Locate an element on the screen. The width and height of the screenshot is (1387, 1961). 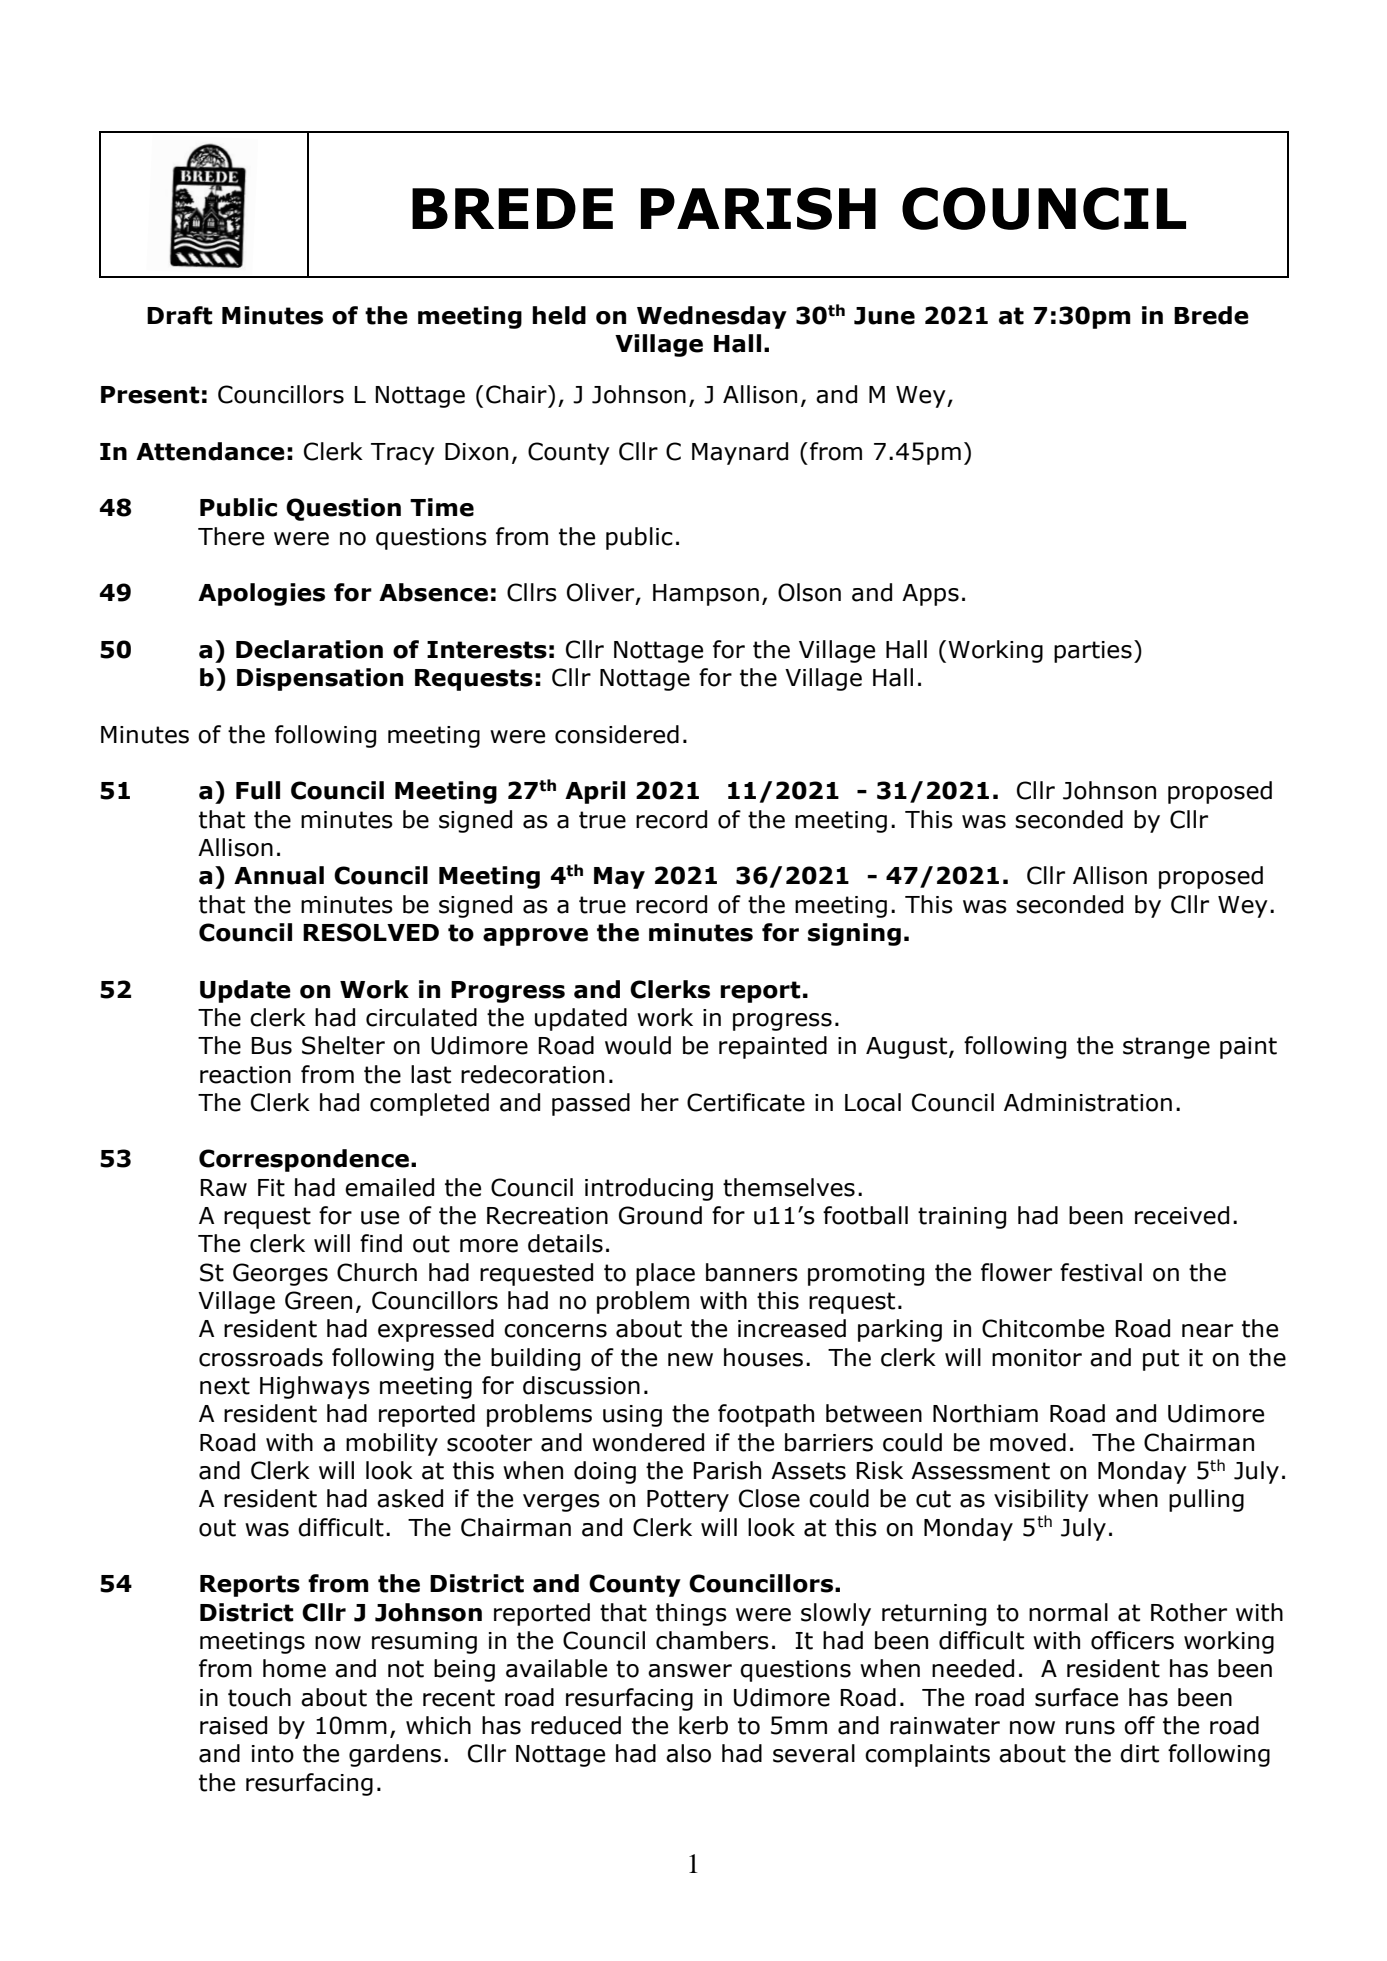
Highways is located at coordinates (315, 1387).
